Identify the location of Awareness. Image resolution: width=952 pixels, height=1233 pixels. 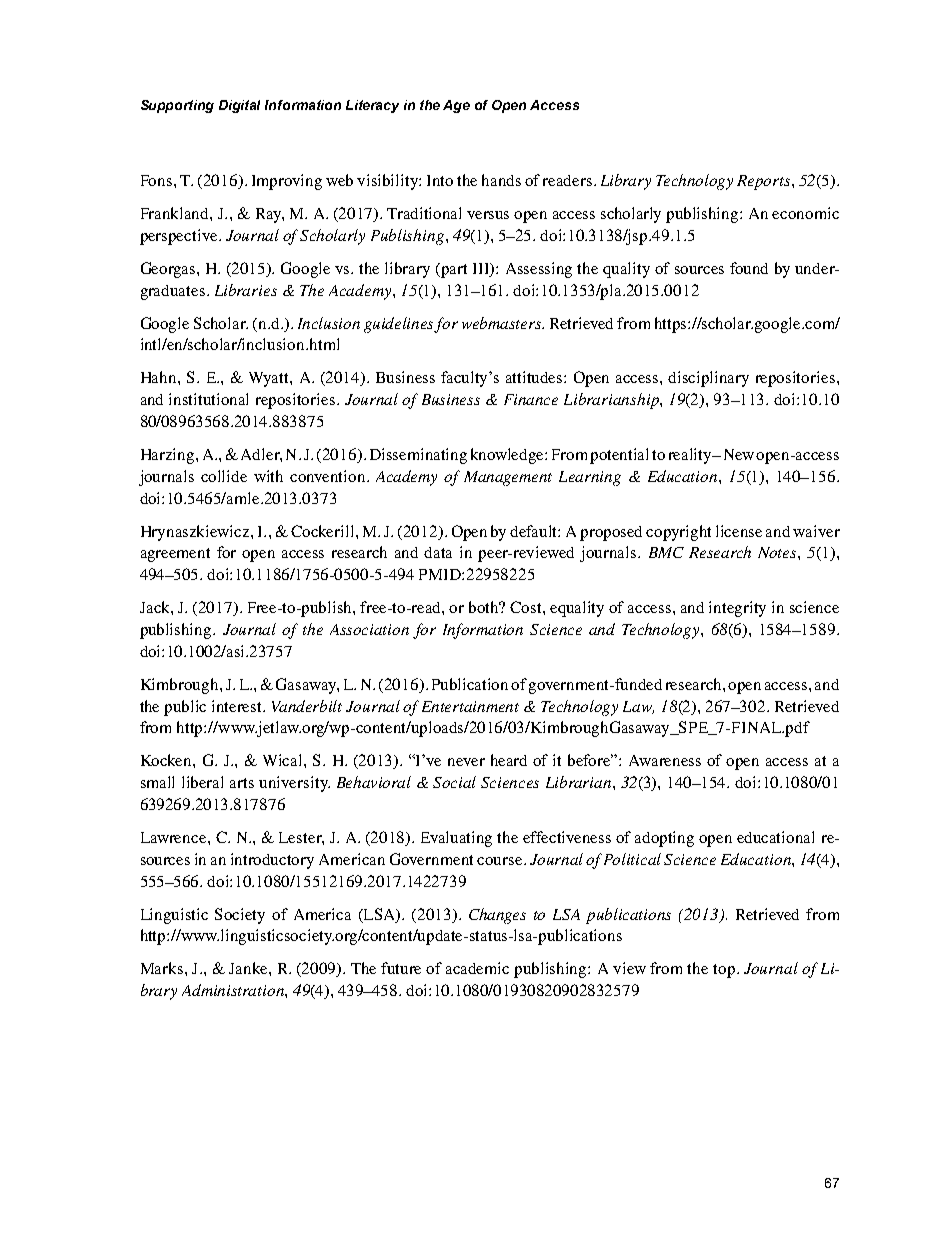
(665, 760).
